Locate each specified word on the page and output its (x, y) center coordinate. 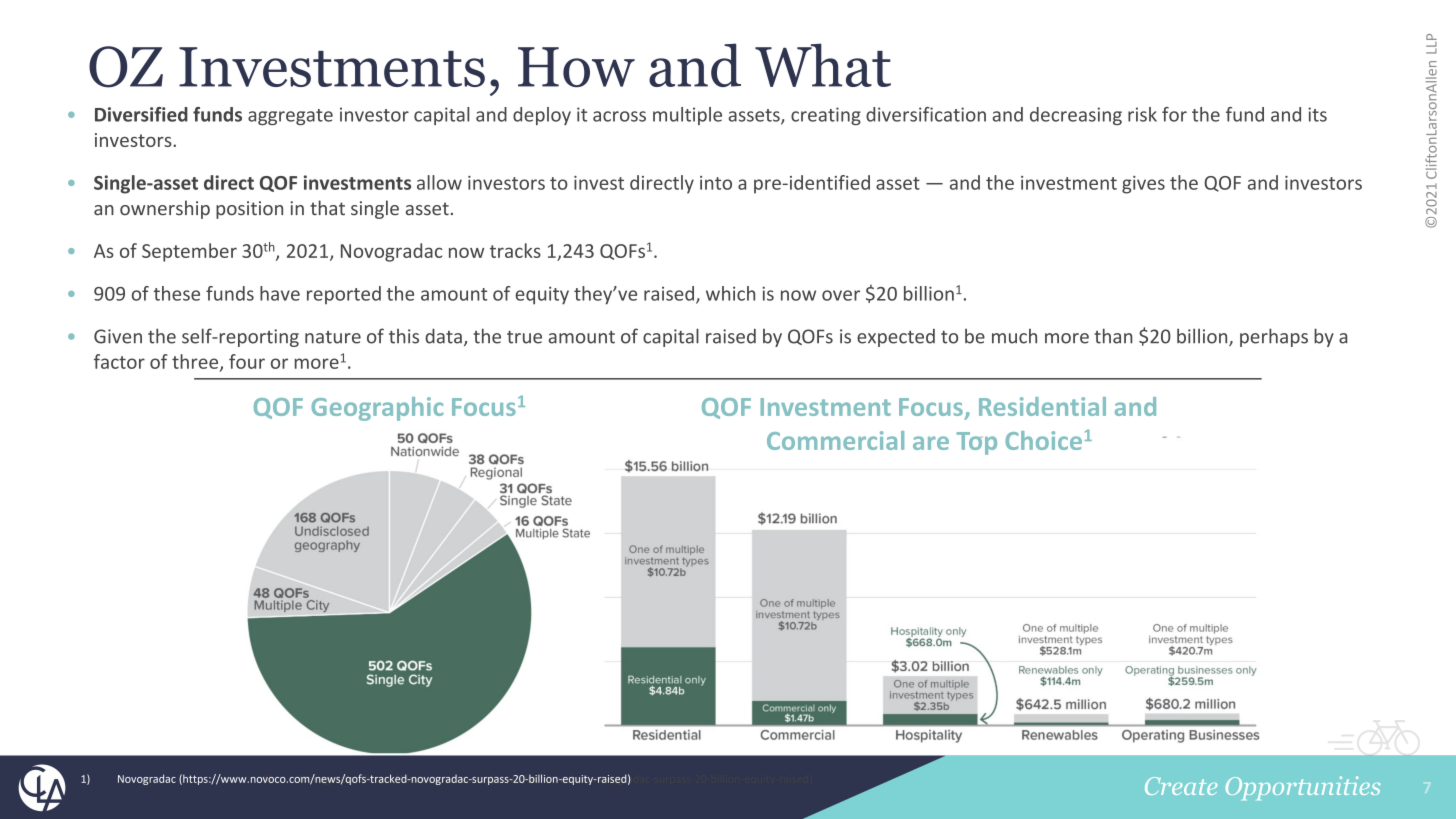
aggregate (290, 117)
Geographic (377, 409)
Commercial (835, 440)
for (1174, 114)
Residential (1042, 406)
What (823, 65)
